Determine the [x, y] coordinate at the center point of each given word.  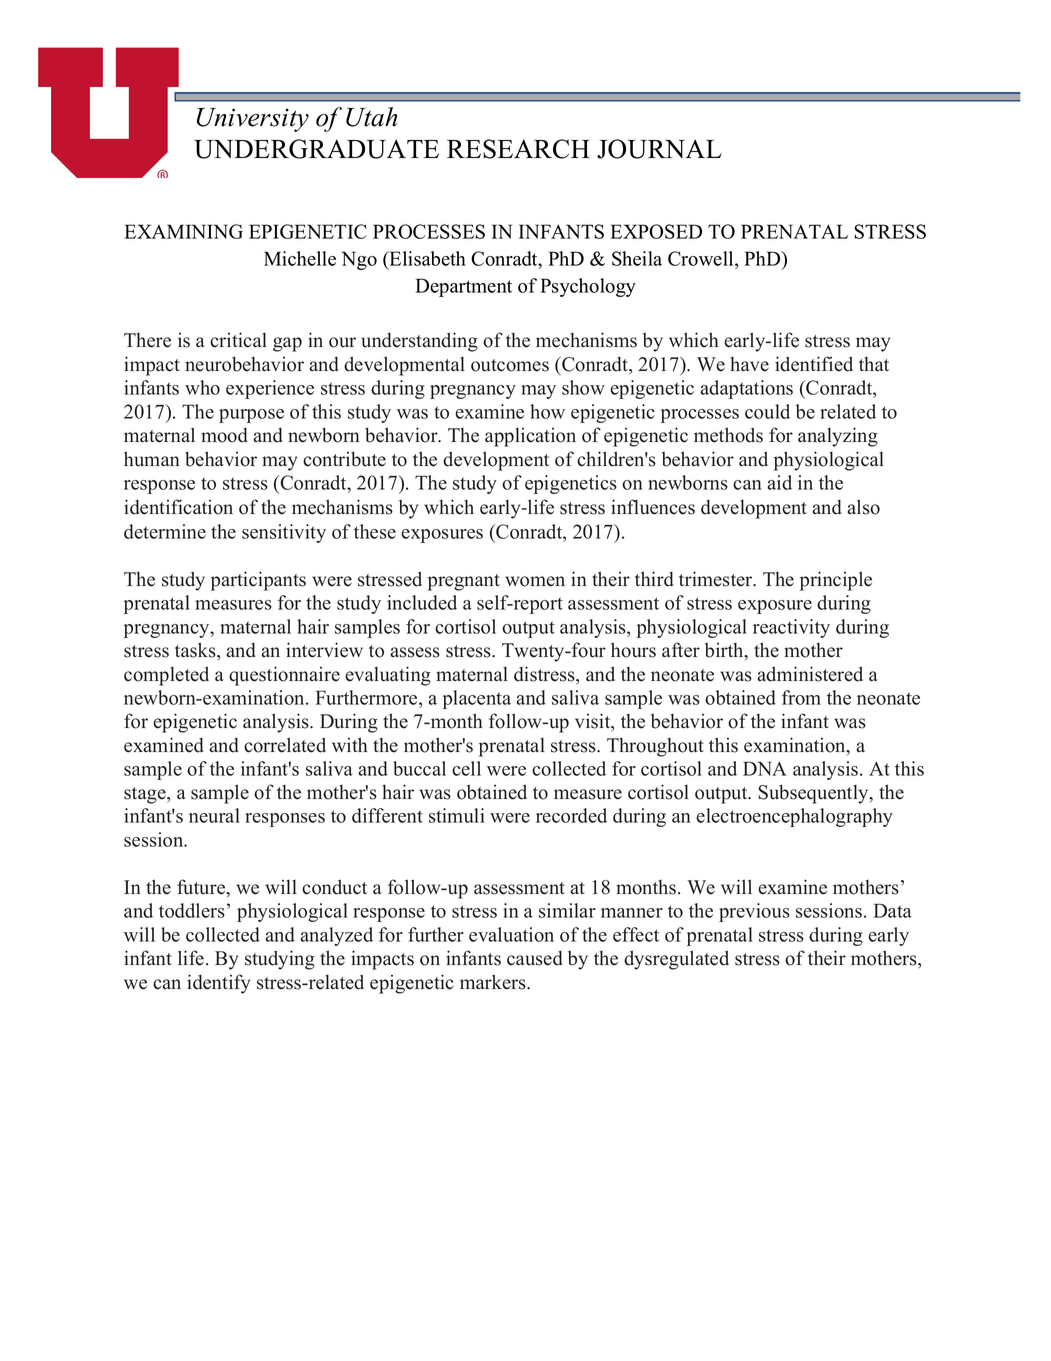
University [253, 120]
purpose [251, 416]
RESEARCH [518, 149]
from [801, 697]
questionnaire [284, 676]
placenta [477, 699]
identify [218, 984]
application [530, 437]
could [767, 411]
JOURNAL [659, 149]
